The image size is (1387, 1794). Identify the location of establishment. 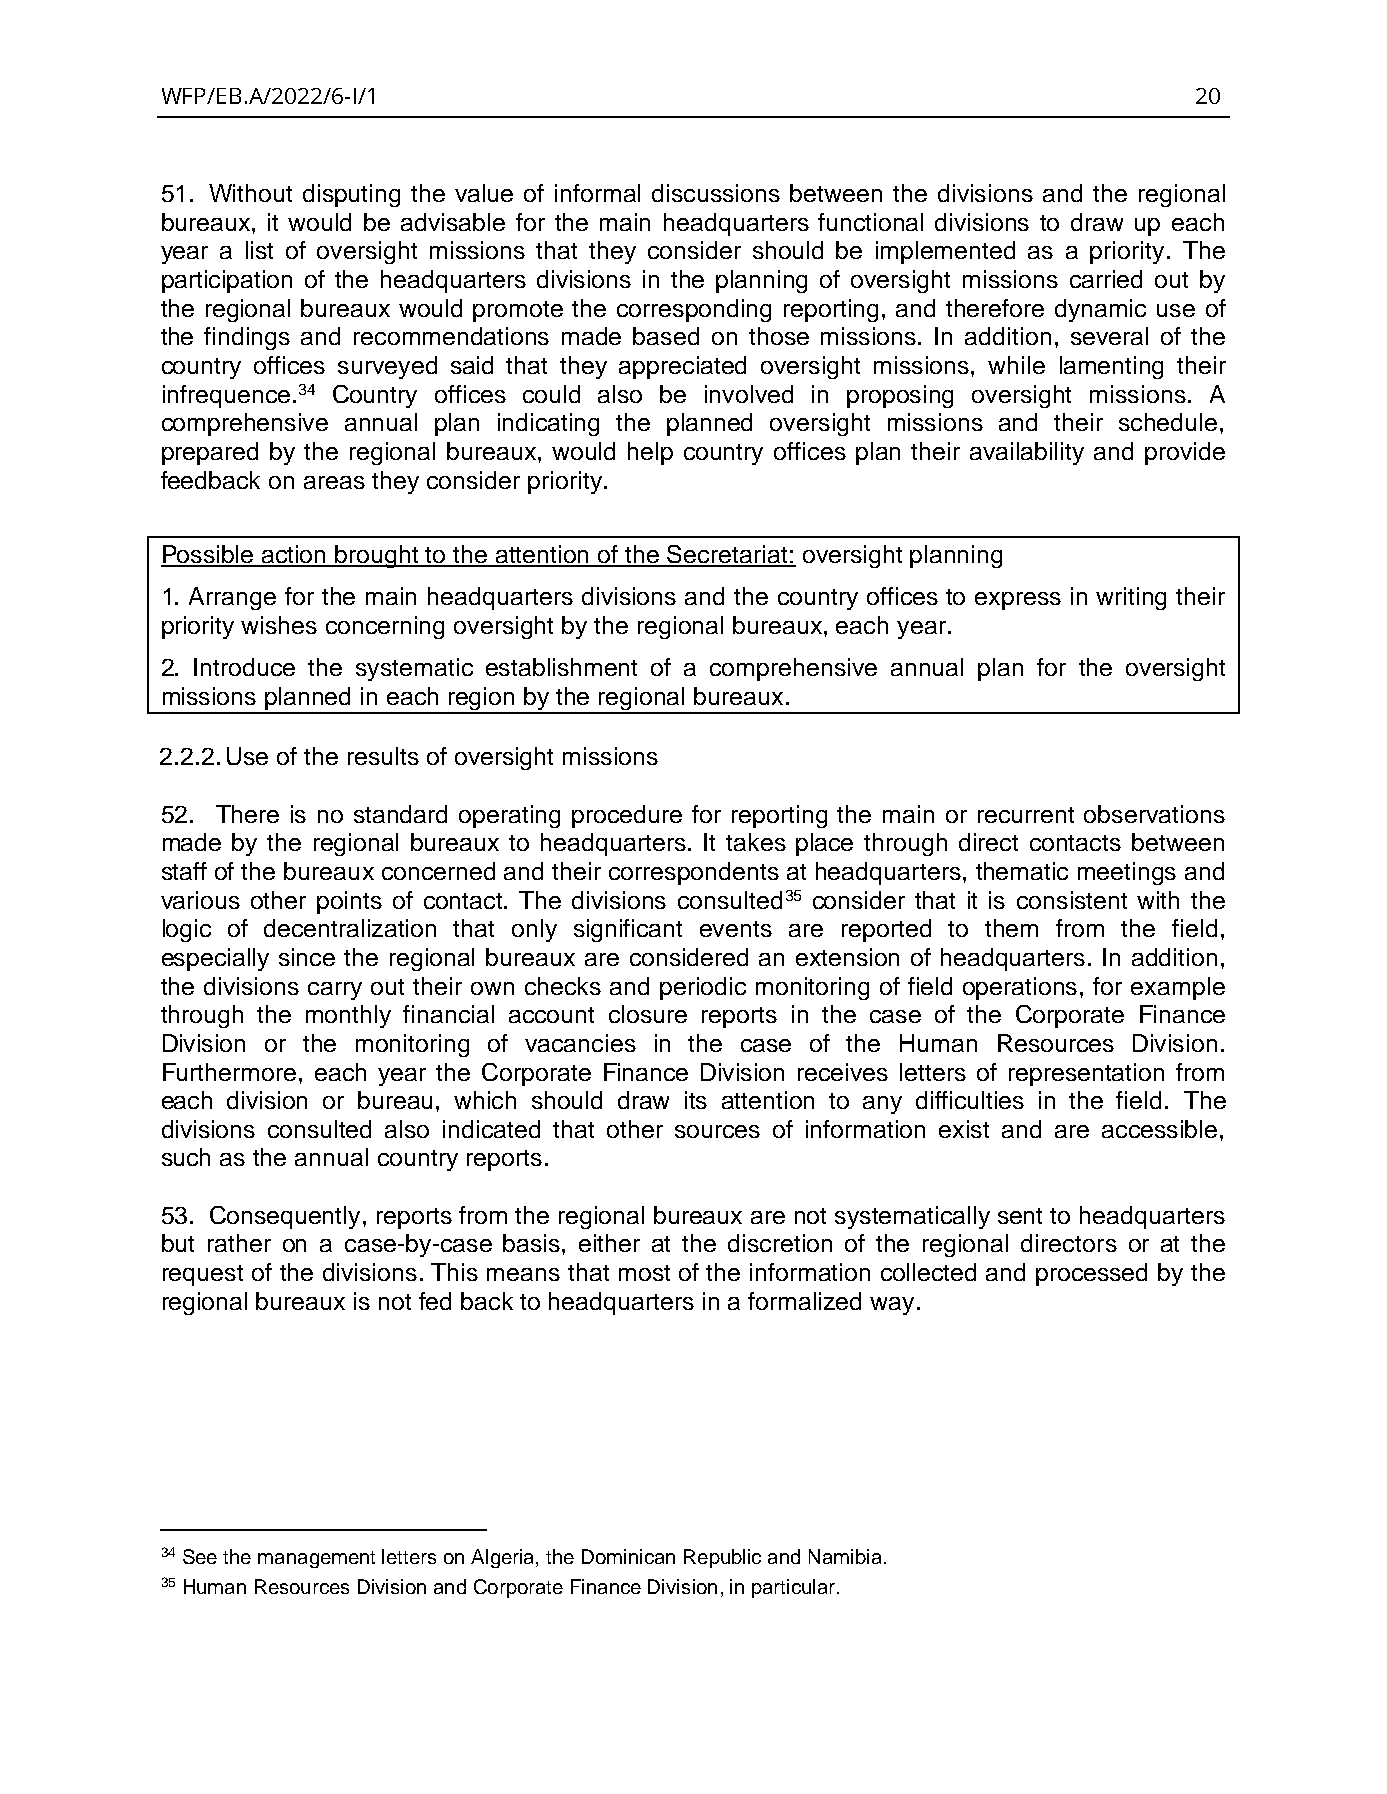
(561, 667).
